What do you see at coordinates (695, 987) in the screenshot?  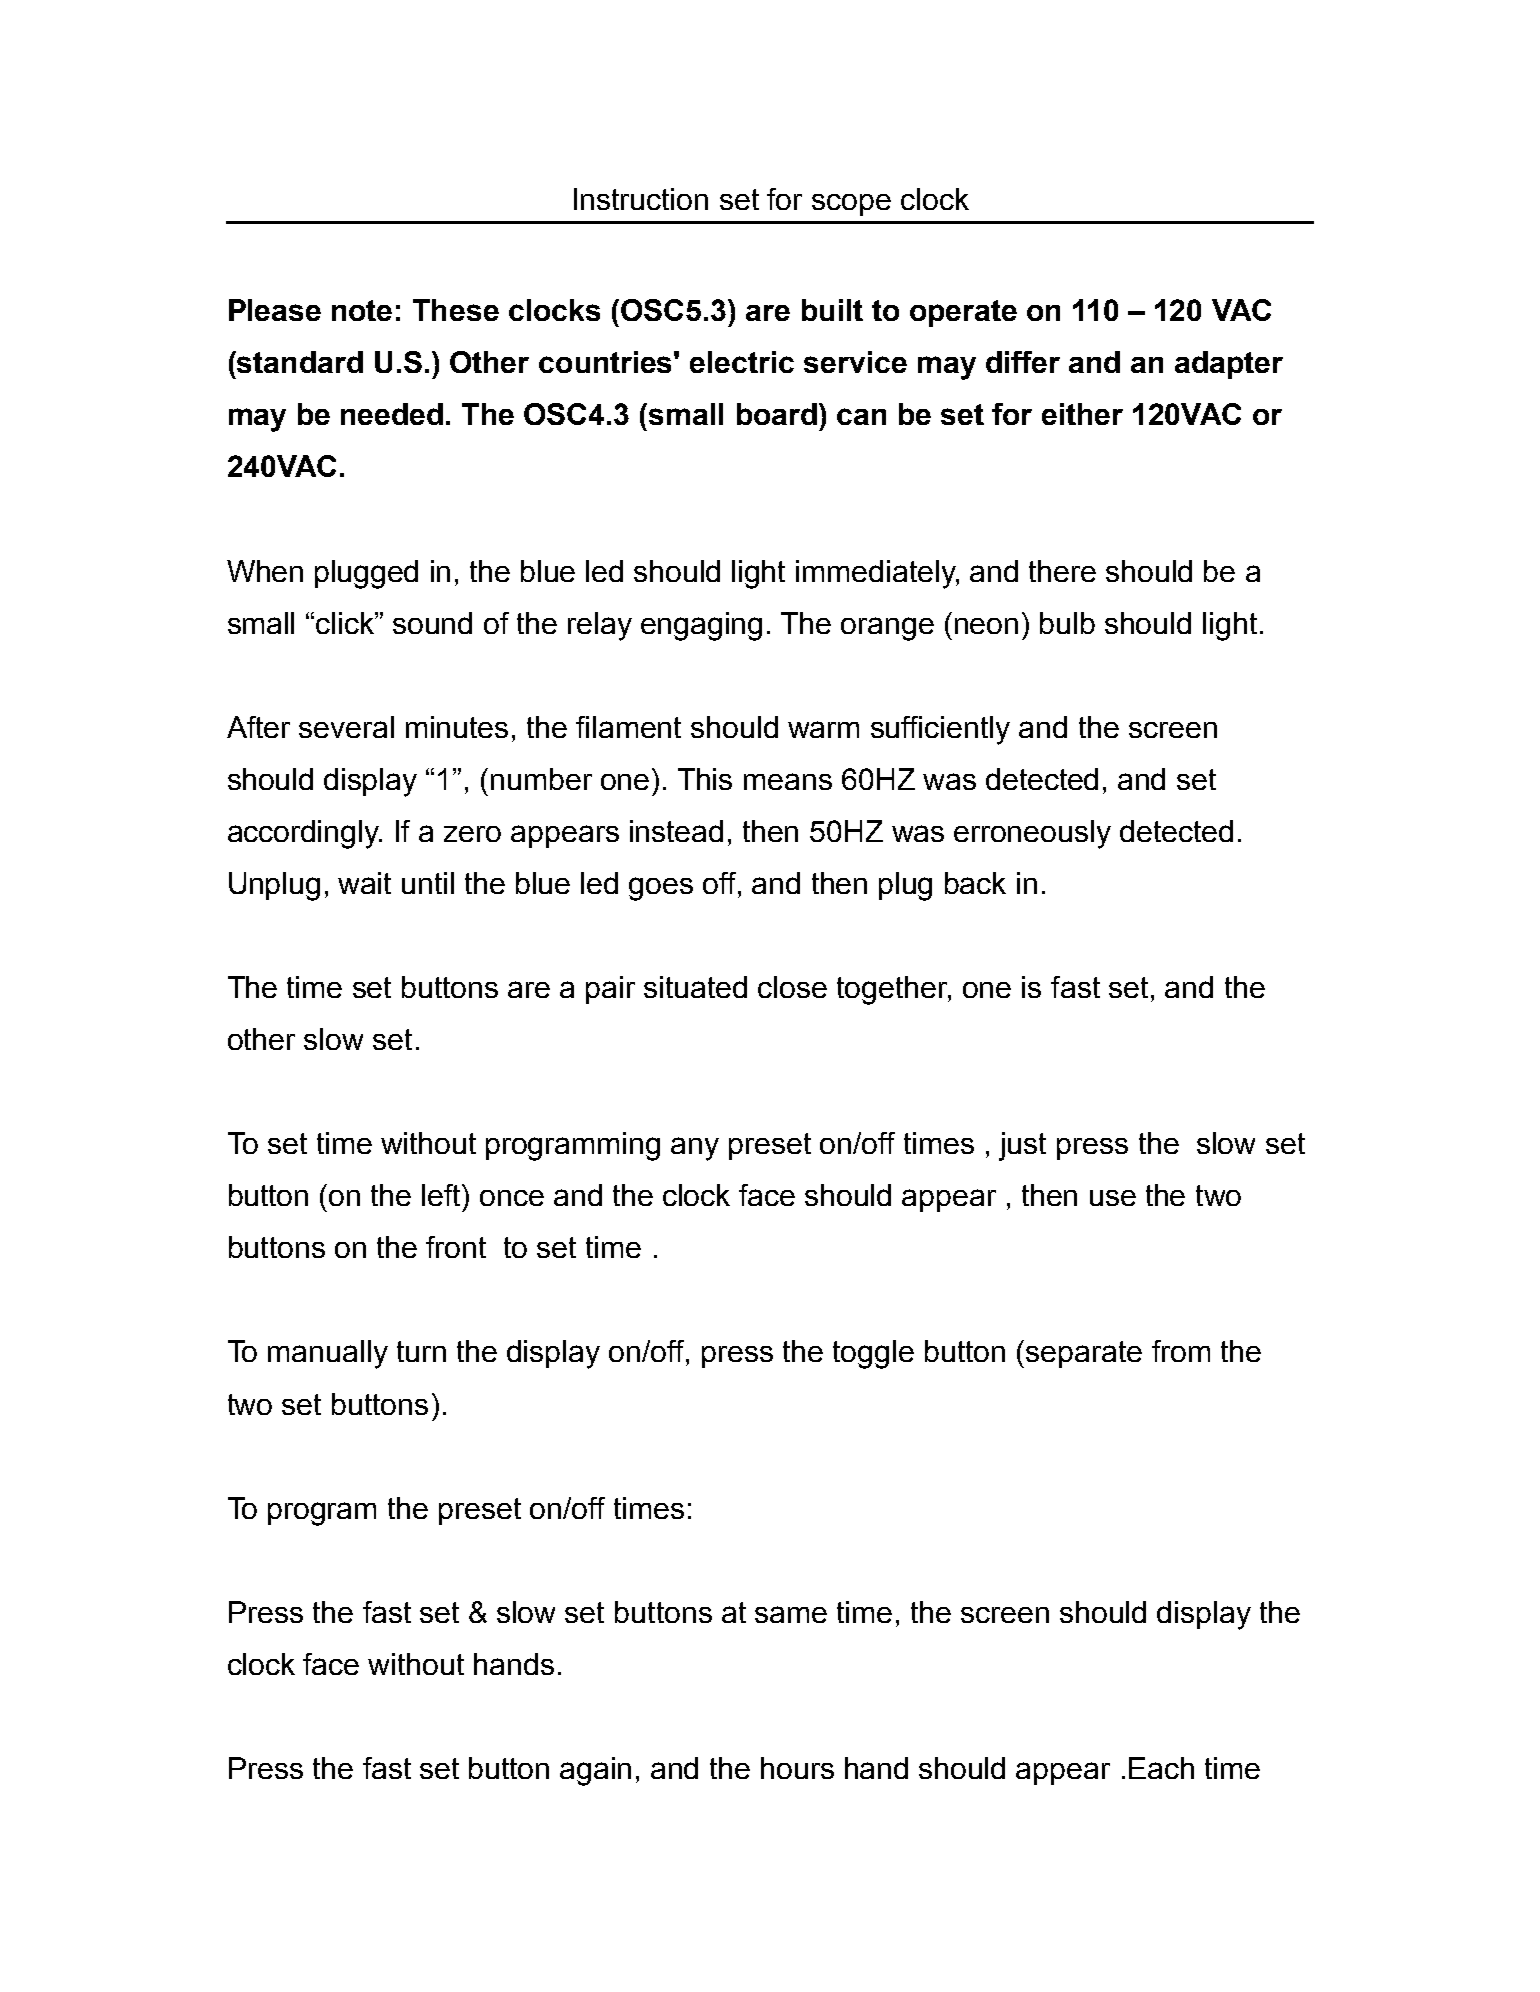 I see `situated` at bounding box center [695, 987].
